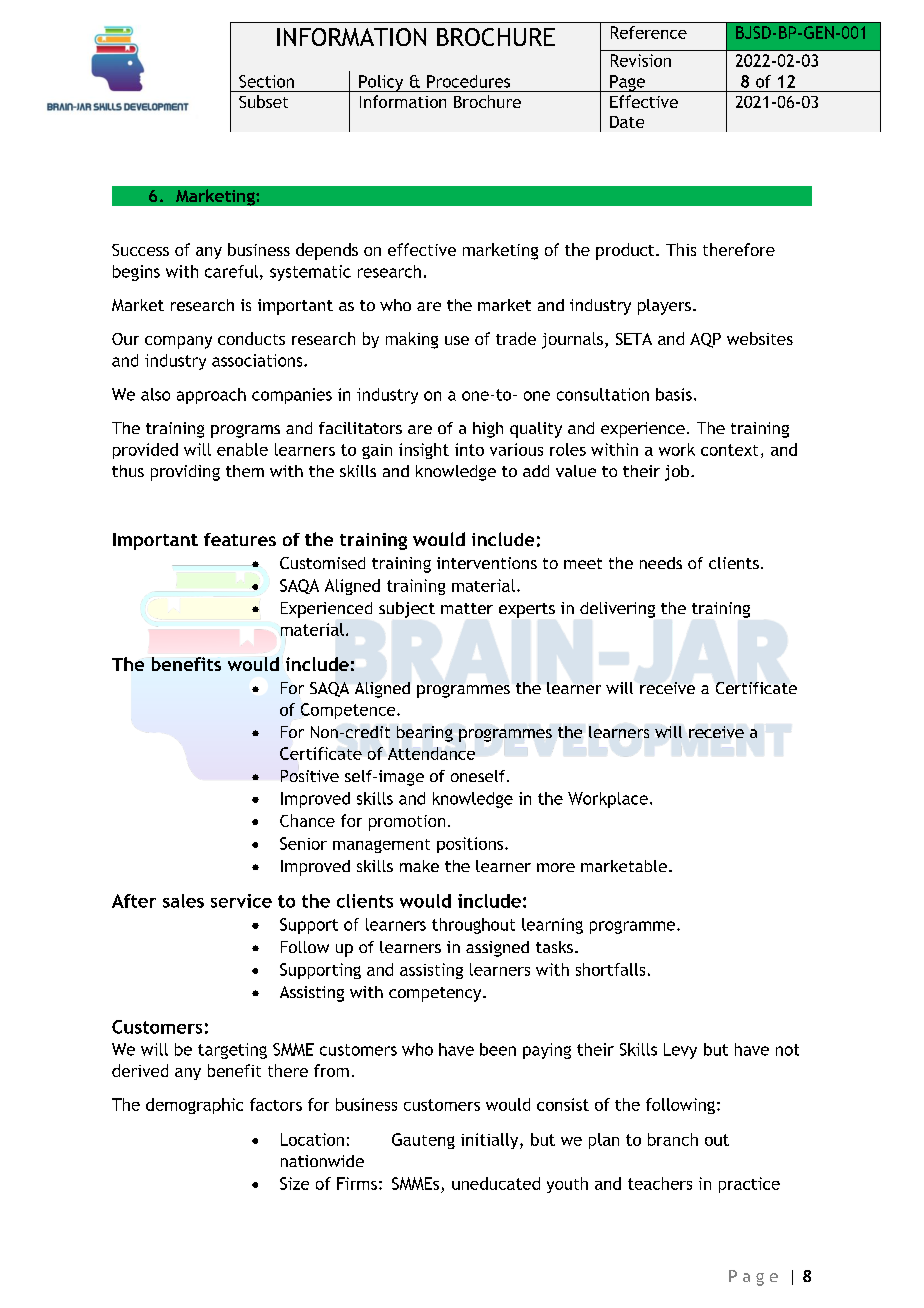 The width and height of the screenshot is (924, 1308). Describe the element at coordinates (641, 60) in the screenshot. I see `Revision` at that location.
